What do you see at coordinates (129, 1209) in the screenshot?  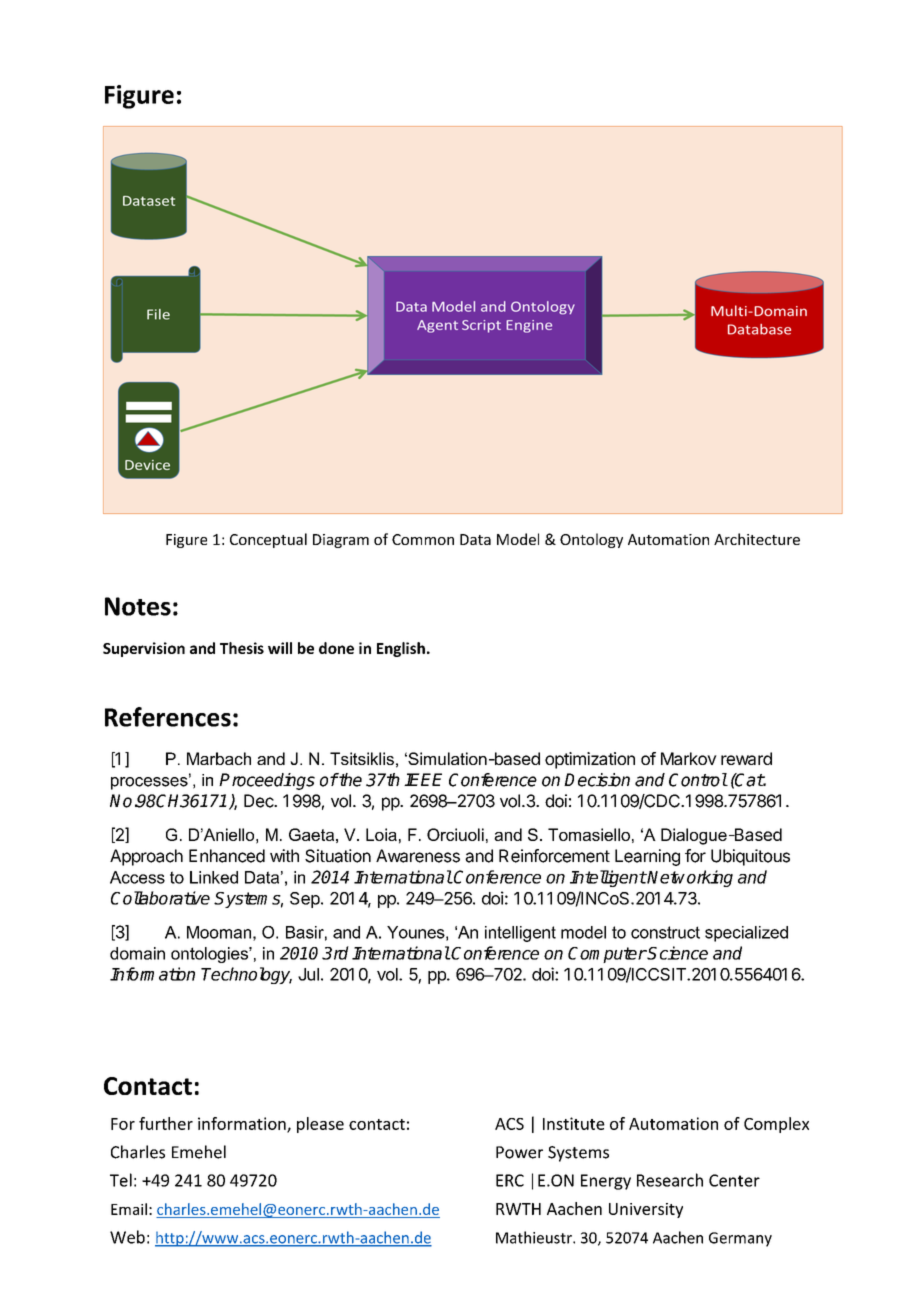 I see `Email` at bounding box center [129, 1209].
